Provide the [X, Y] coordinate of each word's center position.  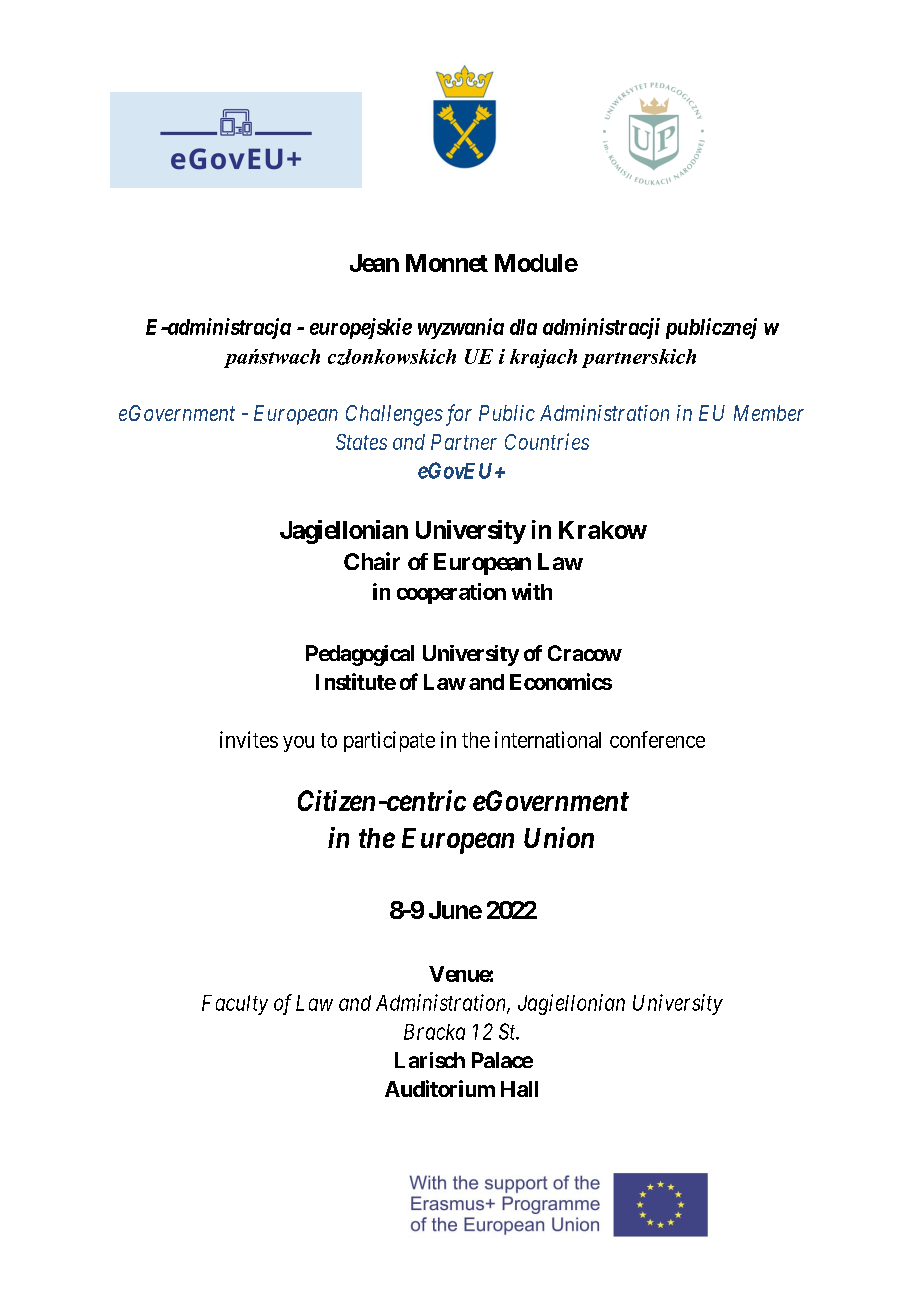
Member [769, 413]
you [298, 744]
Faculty [235, 1005]
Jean [374, 263]
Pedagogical [360, 655]
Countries [547, 441]
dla [523, 327]
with [532, 591]
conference [657, 739]
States [361, 442]
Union [559, 837]
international [548, 739]
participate [389, 741]
